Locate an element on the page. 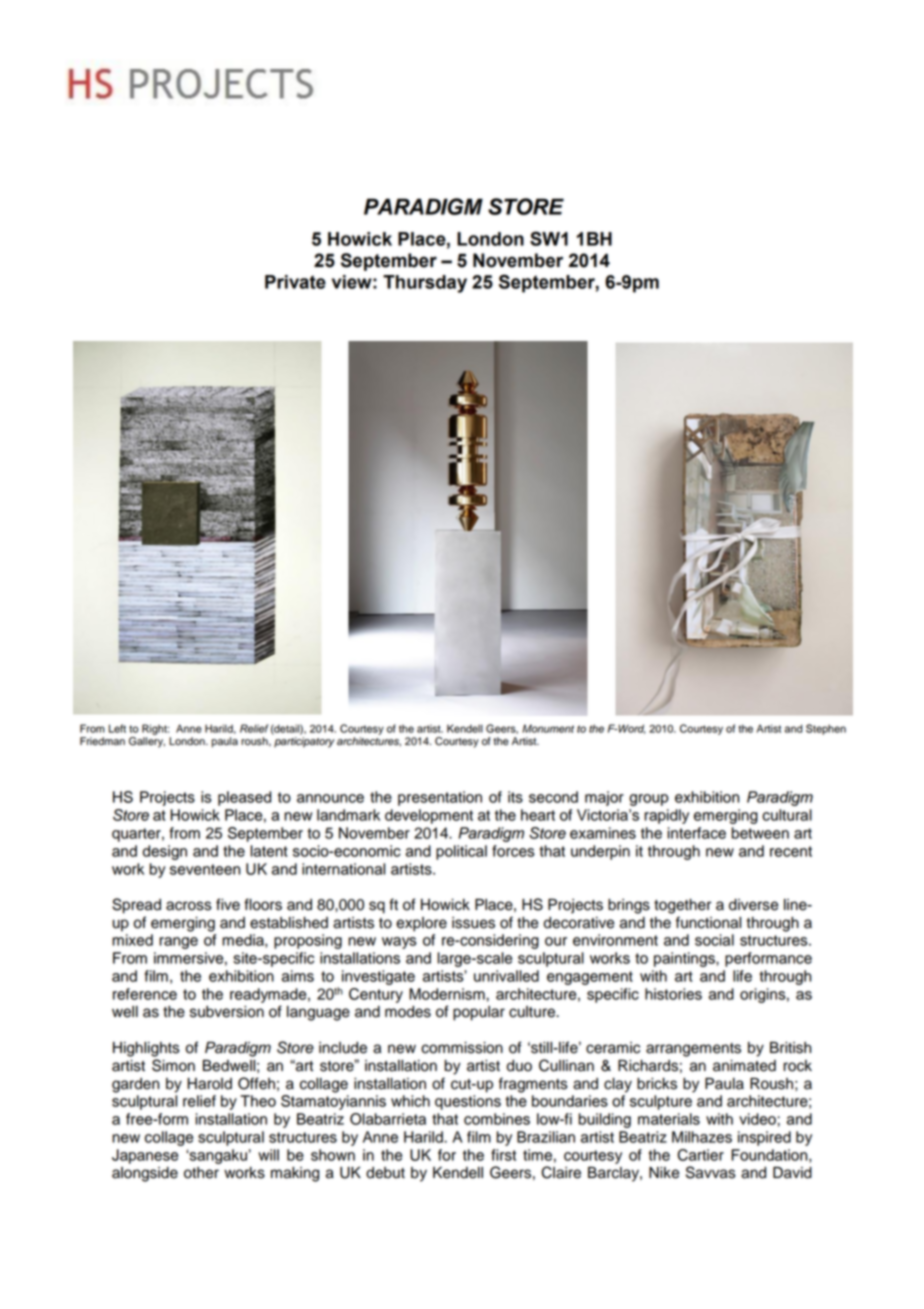 This page has width=924, height=1309. inspired is located at coordinates (764, 1138).
